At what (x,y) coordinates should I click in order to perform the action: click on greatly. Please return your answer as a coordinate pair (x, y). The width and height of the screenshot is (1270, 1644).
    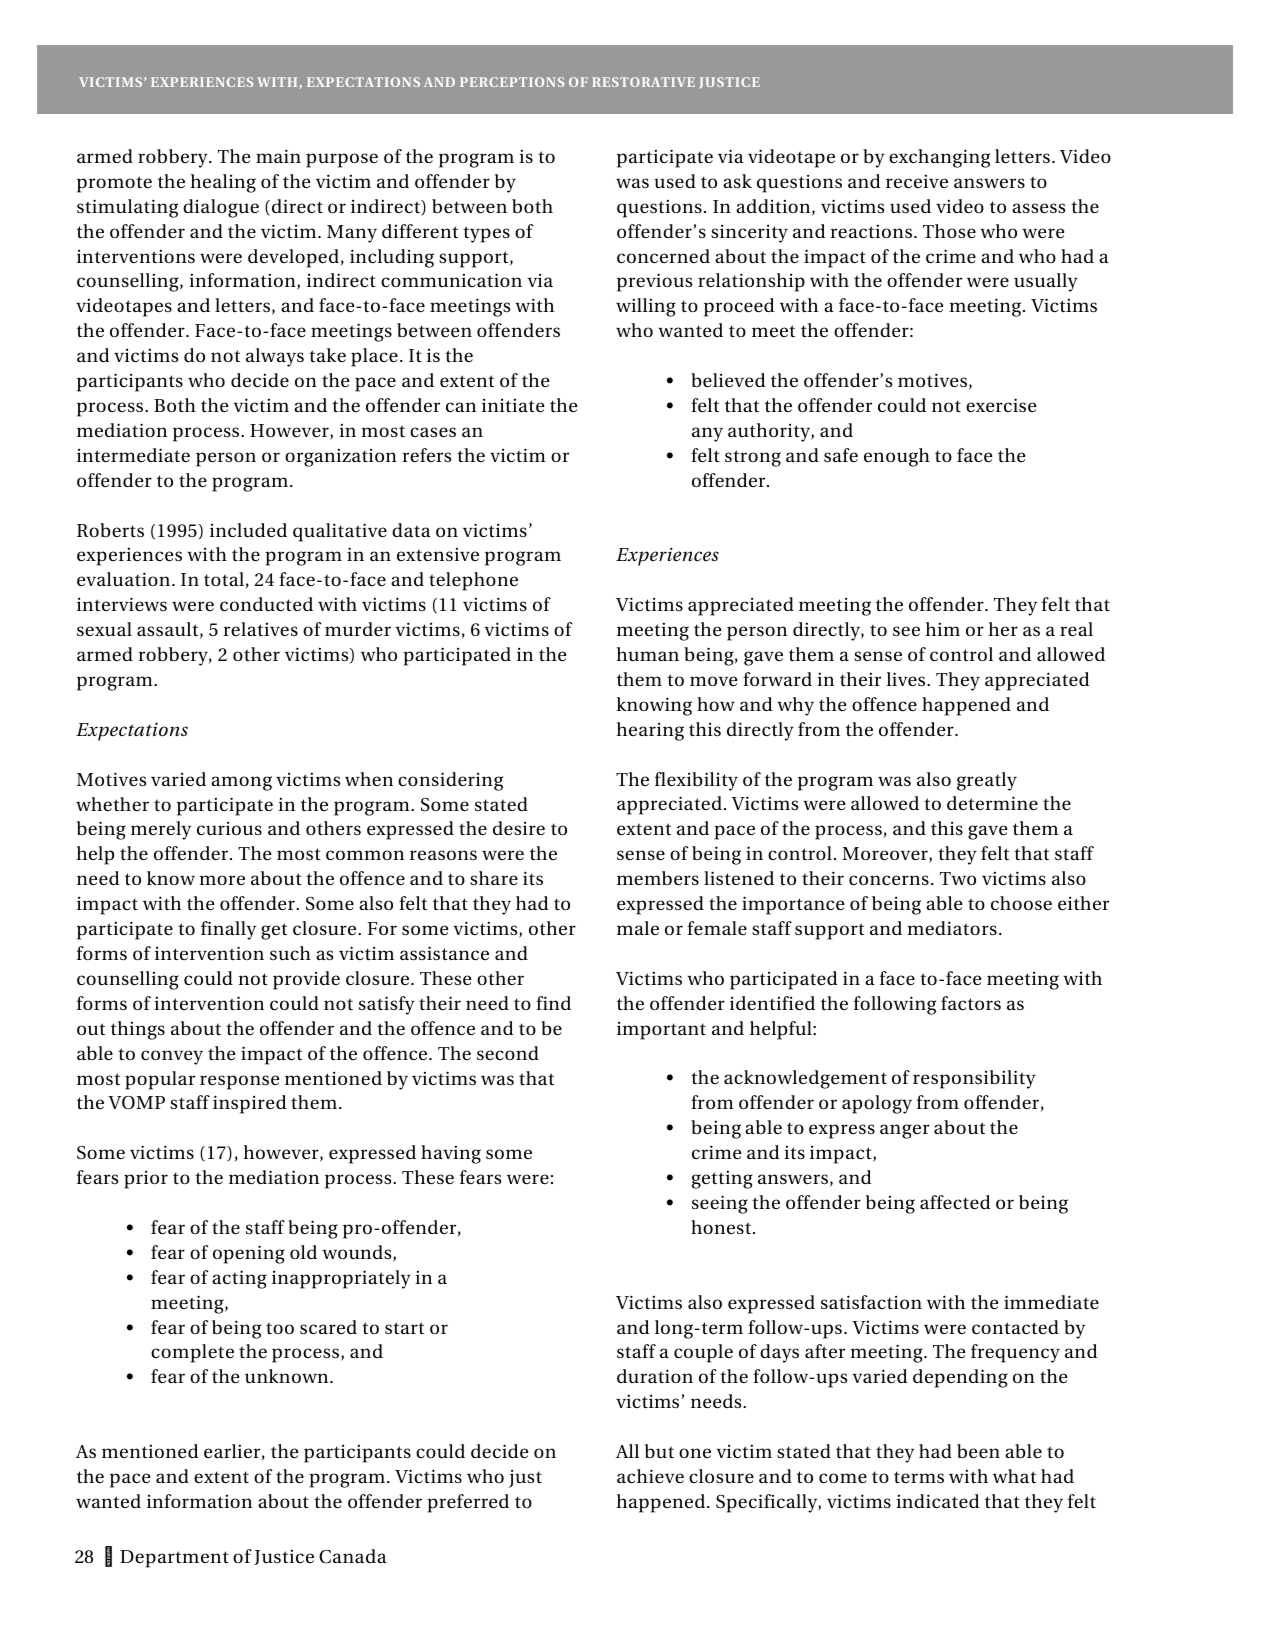
    Looking at the image, I should click on (987, 781).
